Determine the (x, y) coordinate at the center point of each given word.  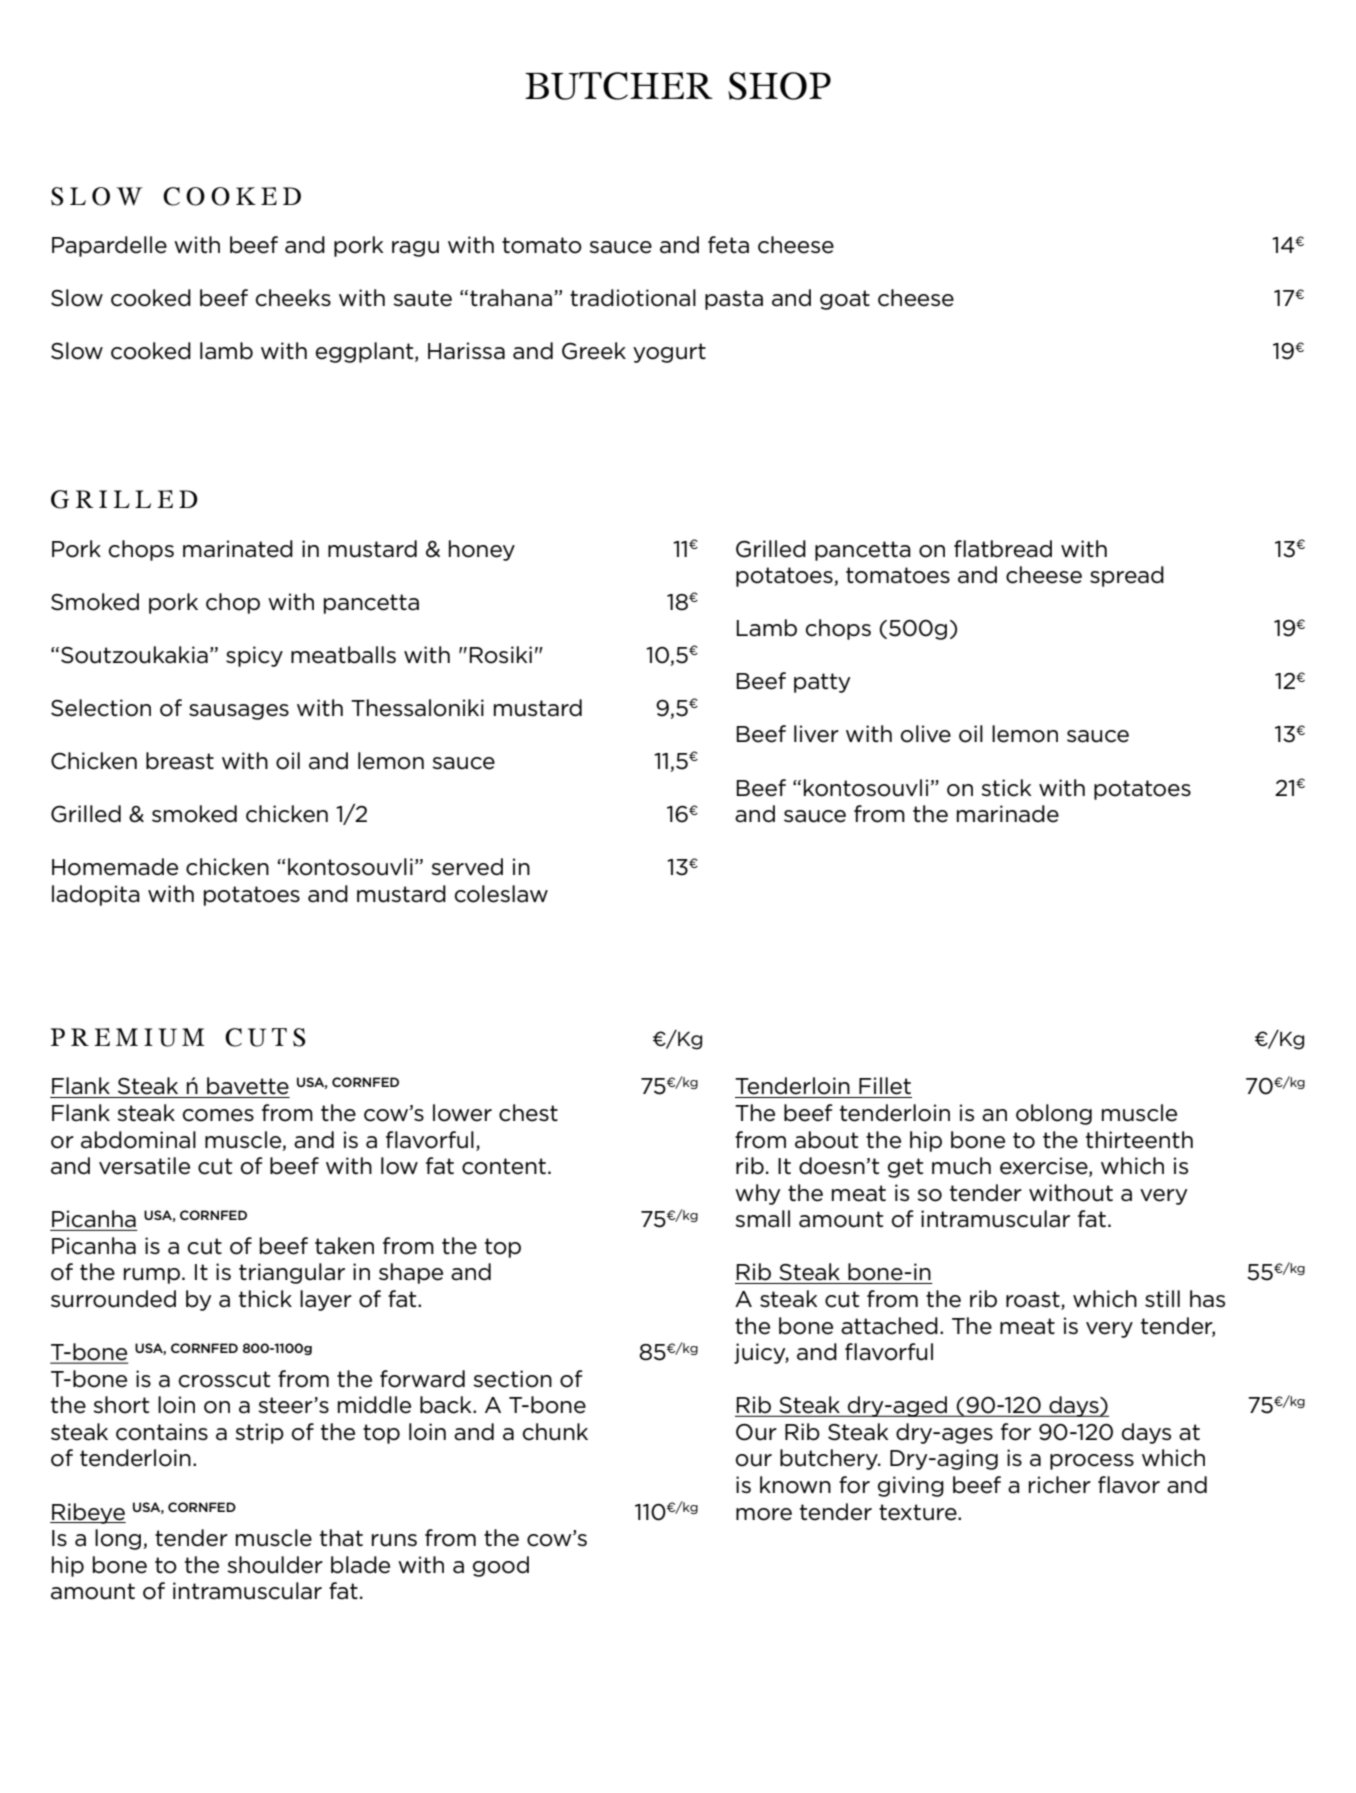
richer (1060, 1485)
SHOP (779, 86)
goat (845, 300)
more (764, 1514)
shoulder (275, 1565)
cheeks (293, 298)
